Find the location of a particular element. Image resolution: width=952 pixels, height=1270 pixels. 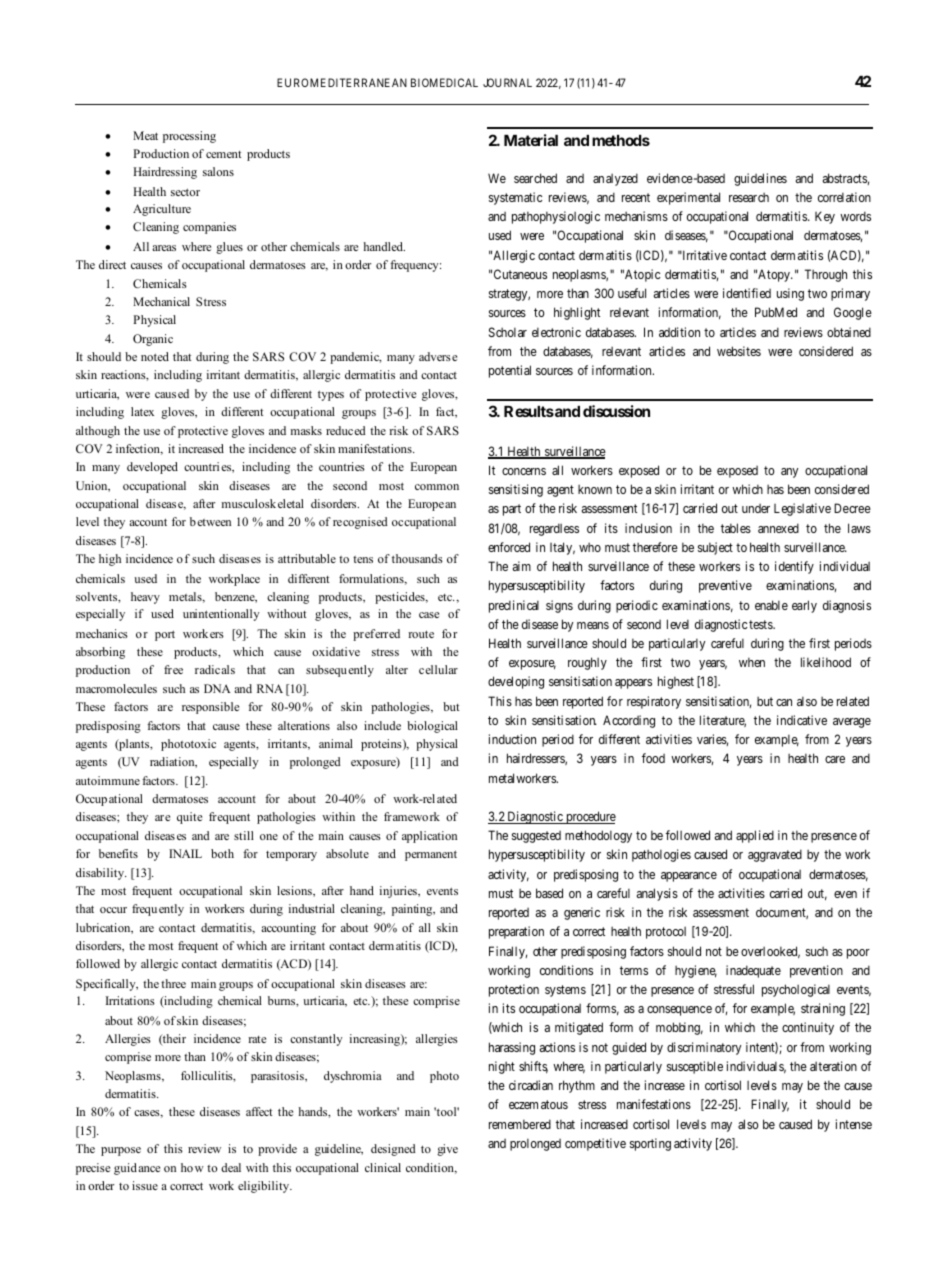

free is located at coordinates (173, 669).
